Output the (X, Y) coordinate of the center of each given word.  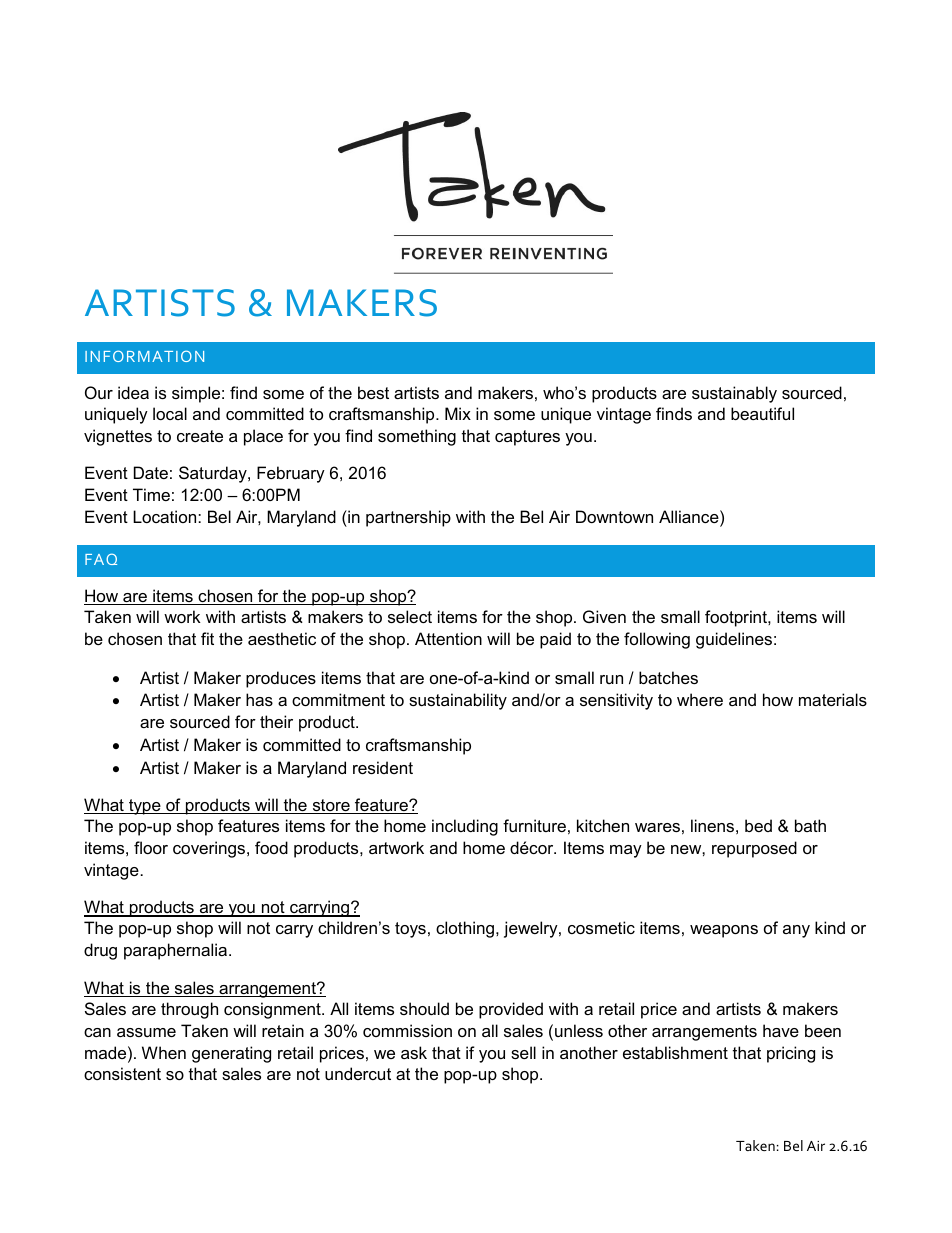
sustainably (734, 394)
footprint (737, 618)
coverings (210, 849)
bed (758, 825)
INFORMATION (144, 356)
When (164, 1052)
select (410, 616)
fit (207, 638)
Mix (458, 413)
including (465, 827)
